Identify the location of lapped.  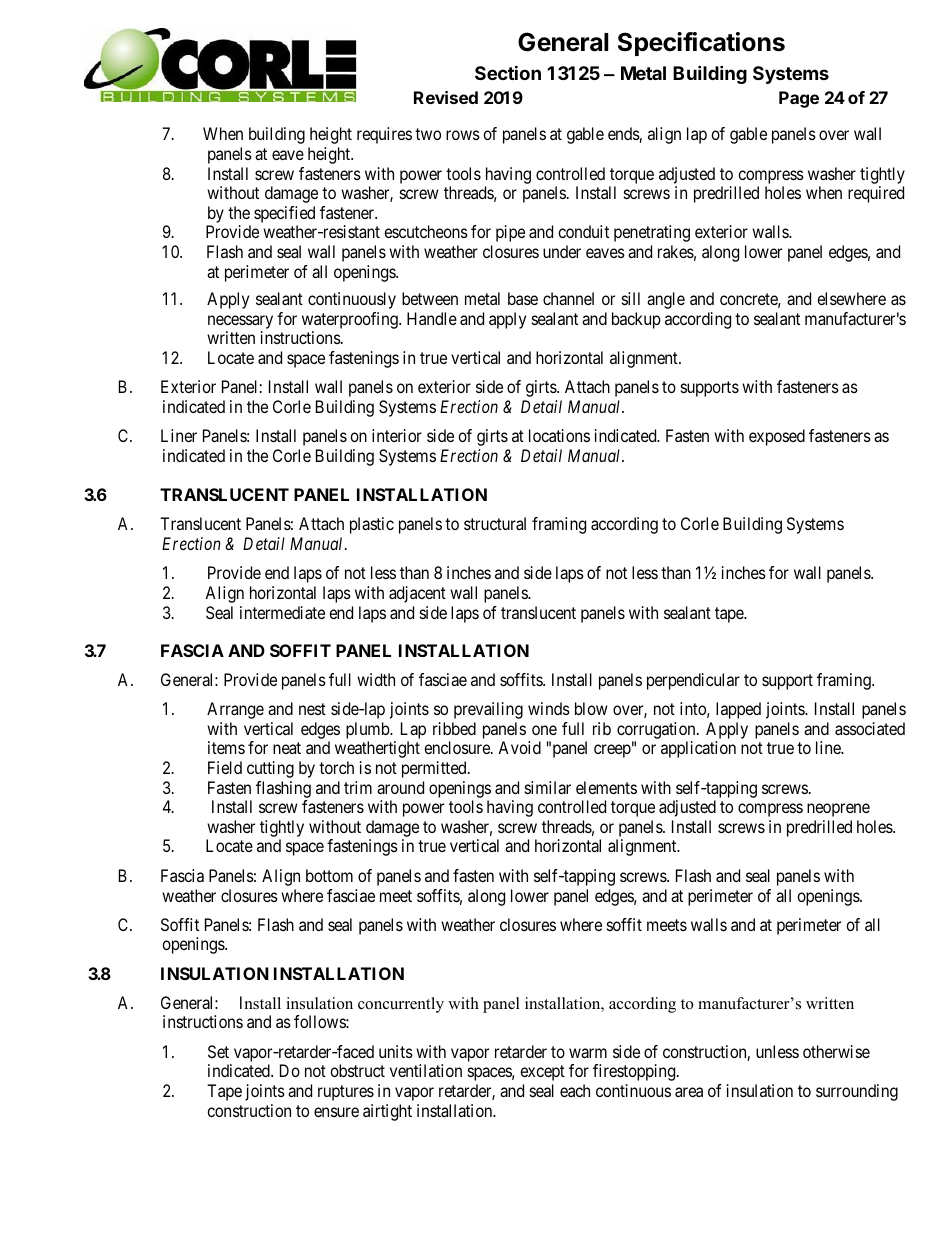
(738, 710).
